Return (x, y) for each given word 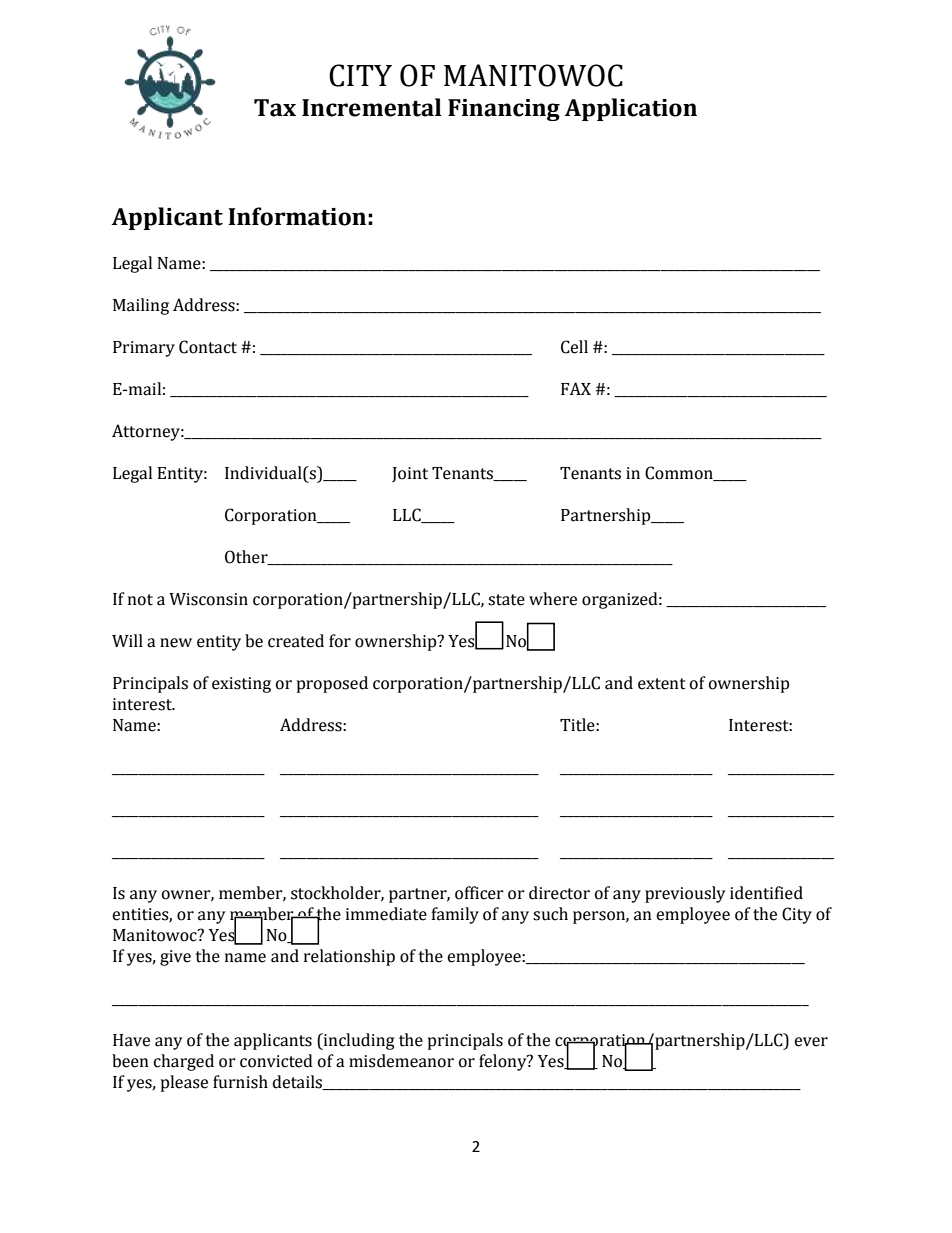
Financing (504, 110)
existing (241, 685)
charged (184, 1062)
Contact (208, 347)
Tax (275, 108)
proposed (332, 684)
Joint (410, 474)
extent (662, 684)
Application (631, 109)
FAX (576, 388)
